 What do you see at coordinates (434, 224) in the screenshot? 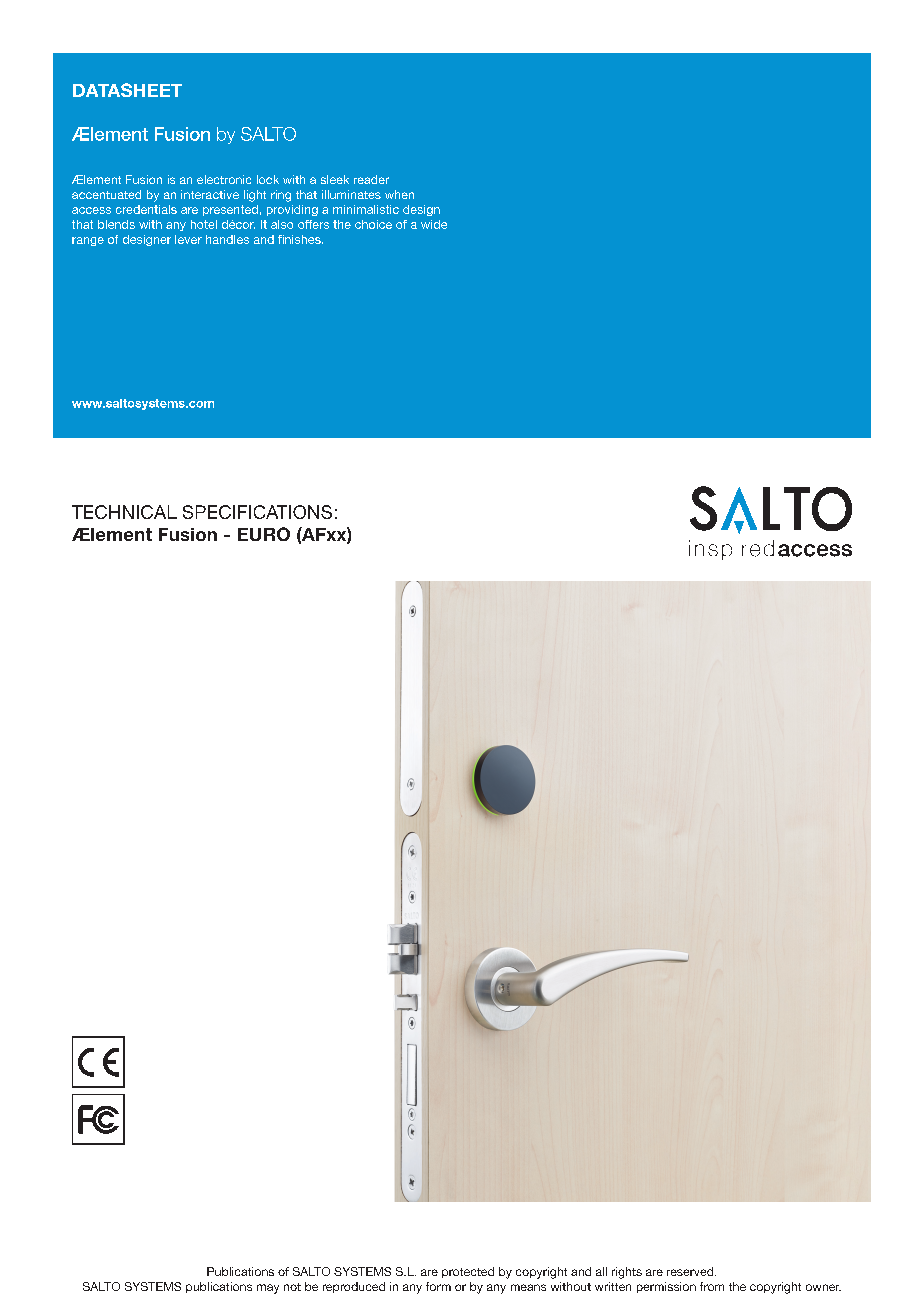
I see `wide` at bounding box center [434, 224].
